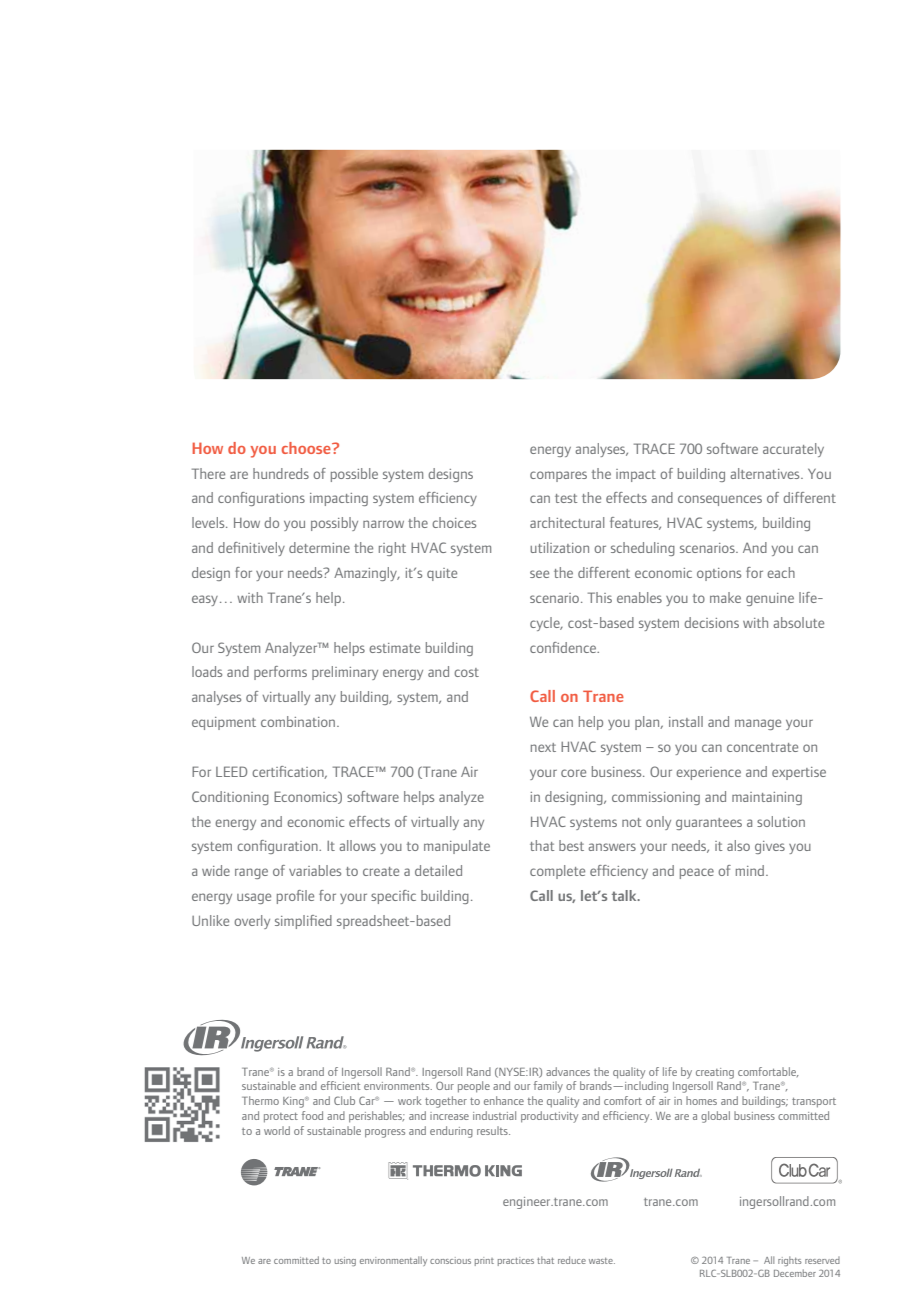 The height and width of the page is (1308, 924). What do you see at coordinates (548, 1087) in the page?
I see `family` at bounding box center [548, 1087].
